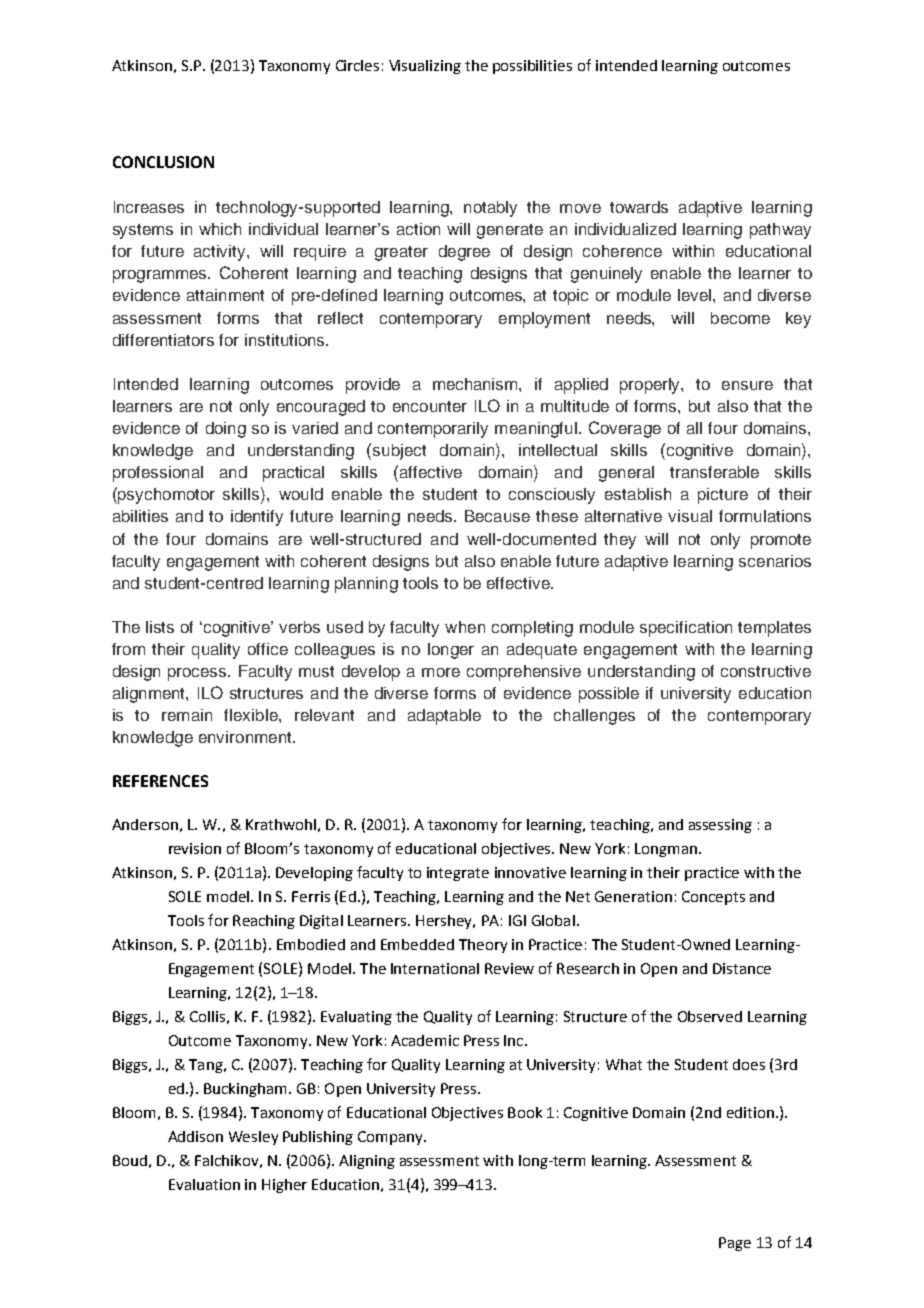  I want to click on Company, so click(391, 1138).
